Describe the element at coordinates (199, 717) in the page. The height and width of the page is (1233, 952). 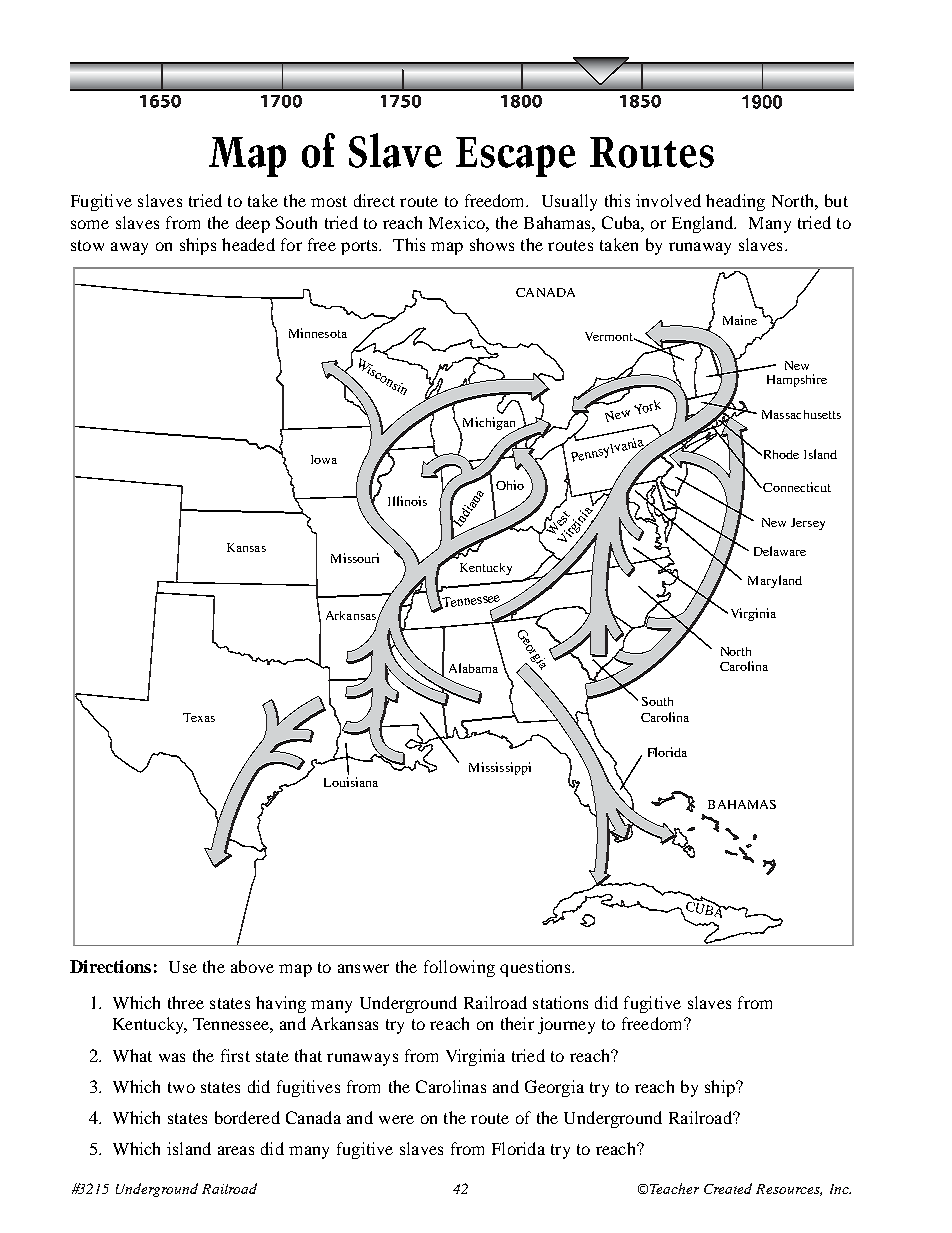
I see `Texas` at that location.
